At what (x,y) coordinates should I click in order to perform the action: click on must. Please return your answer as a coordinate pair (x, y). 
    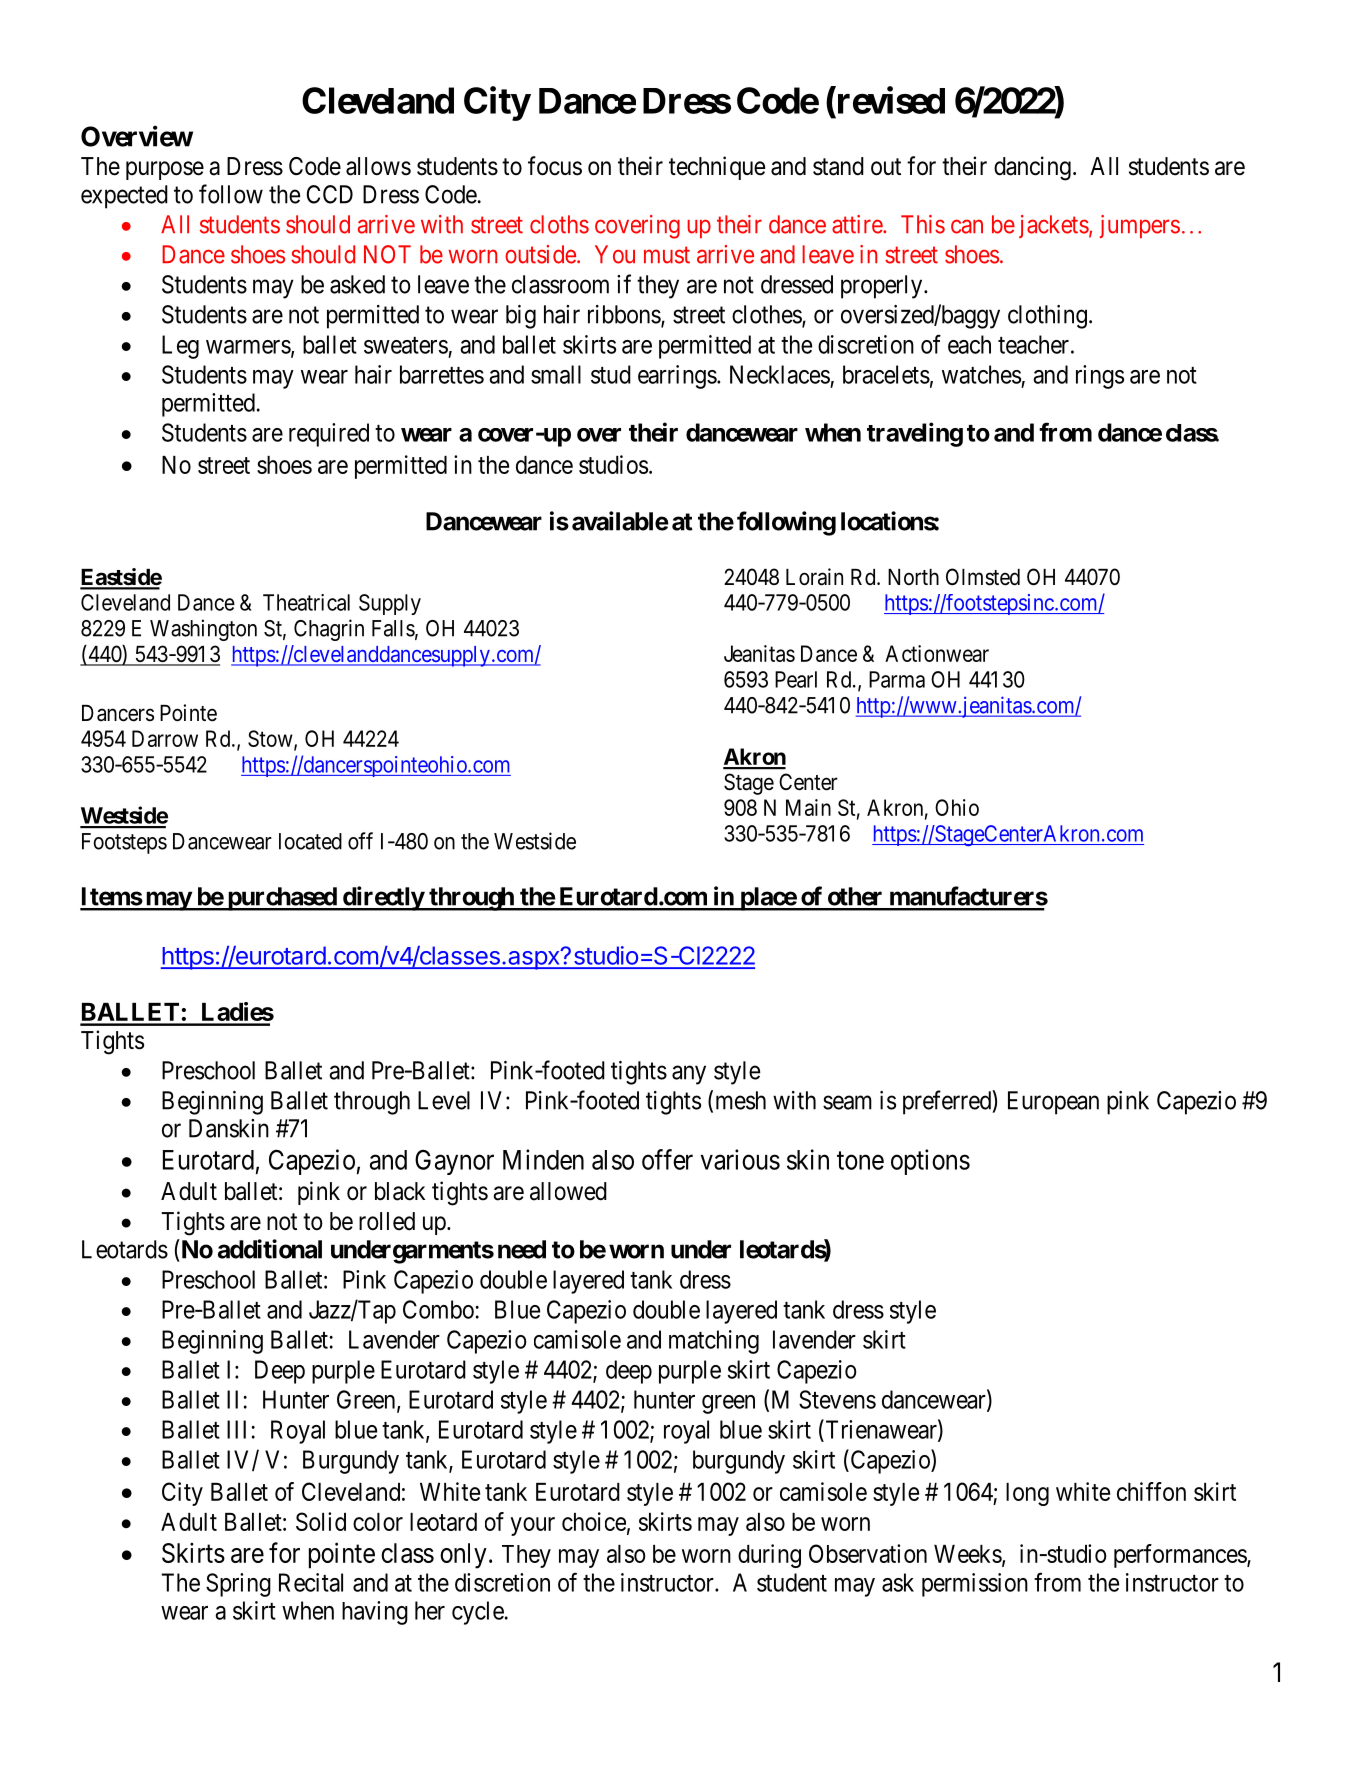
    Looking at the image, I should click on (667, 255).
